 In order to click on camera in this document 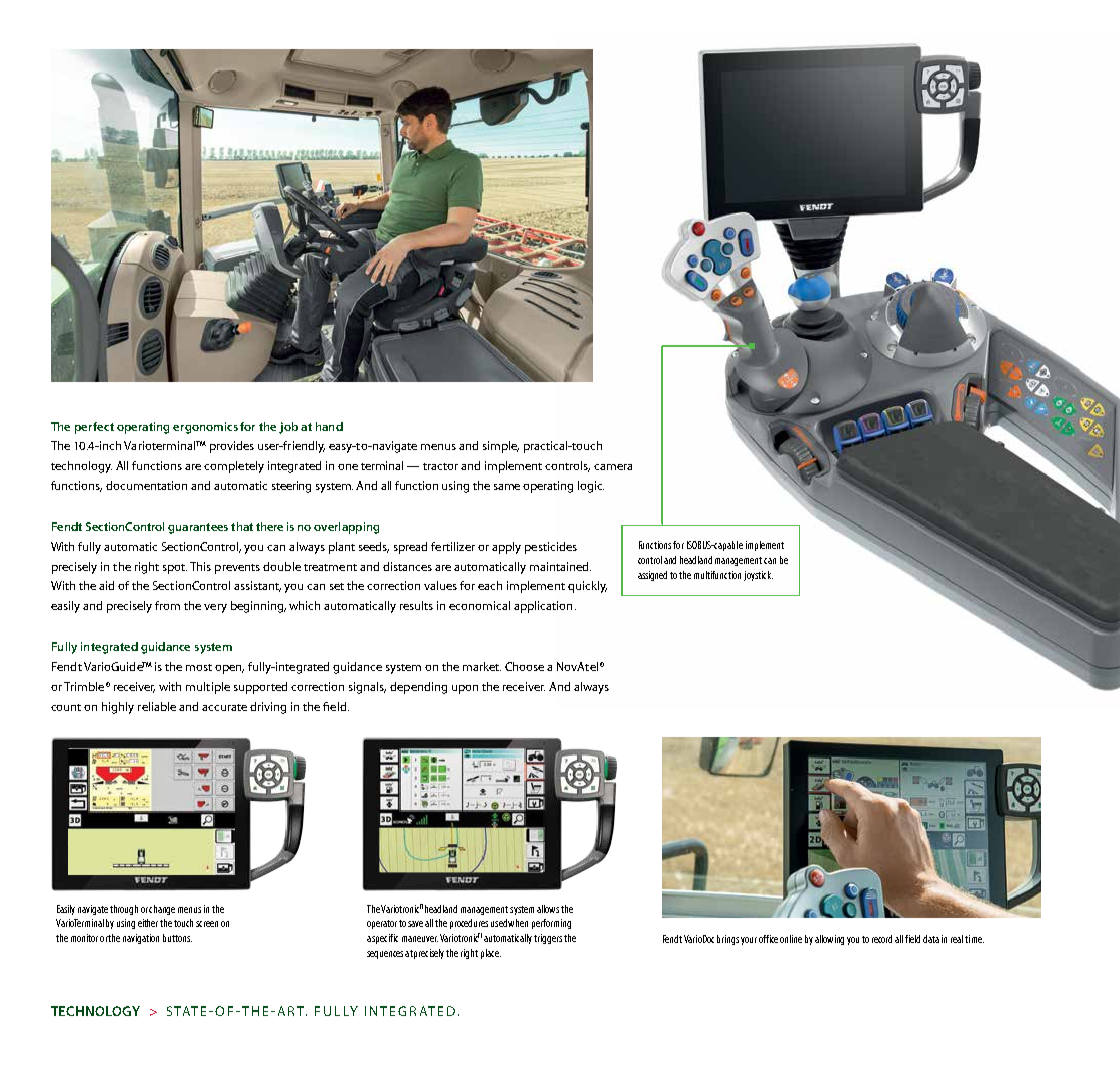, I will do `click(613, 467)`.
